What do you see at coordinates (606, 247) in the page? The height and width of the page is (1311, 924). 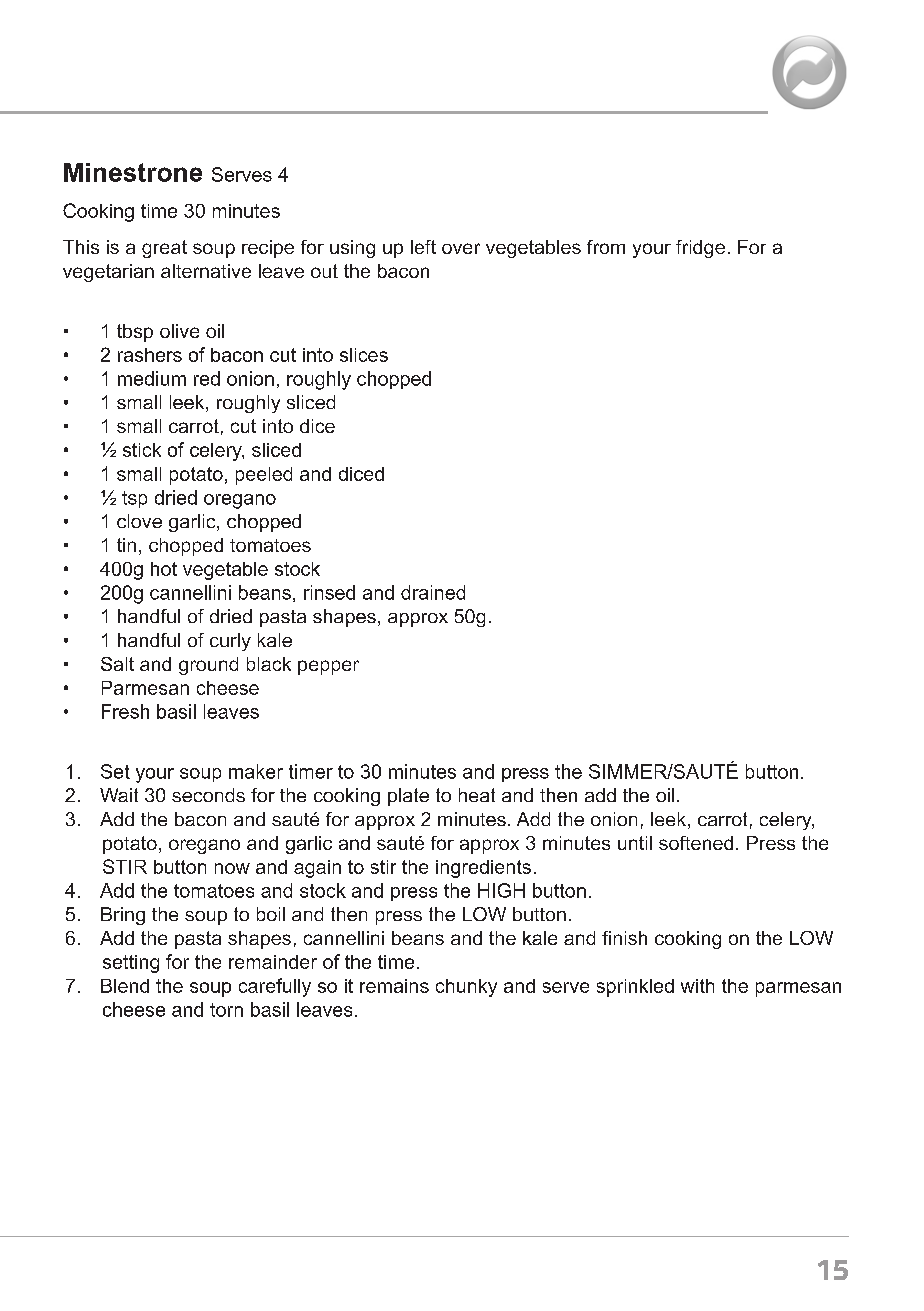 I see `from` at bounding box center [606, 247].
